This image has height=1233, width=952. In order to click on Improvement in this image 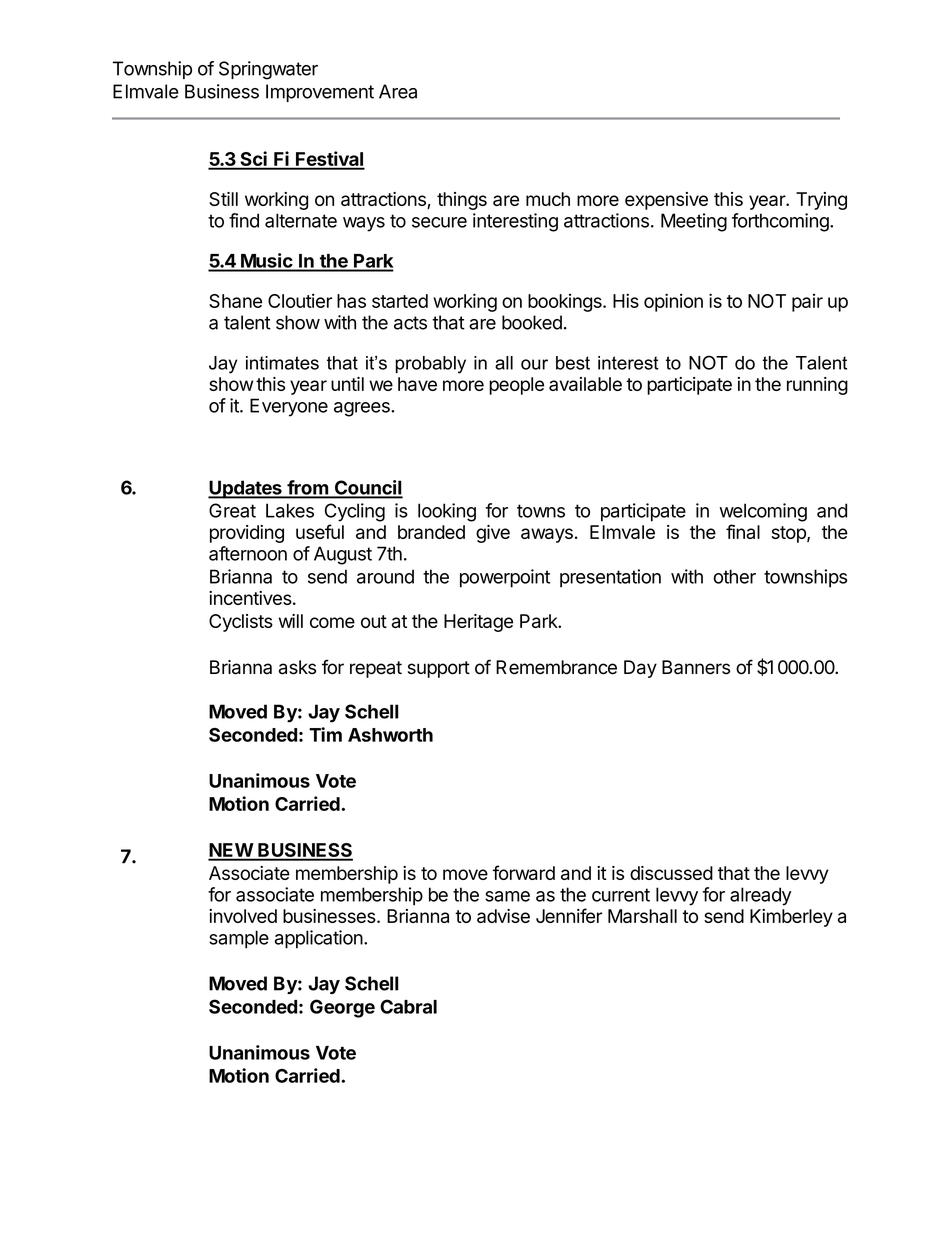, I will do `click(320, 93)`.
